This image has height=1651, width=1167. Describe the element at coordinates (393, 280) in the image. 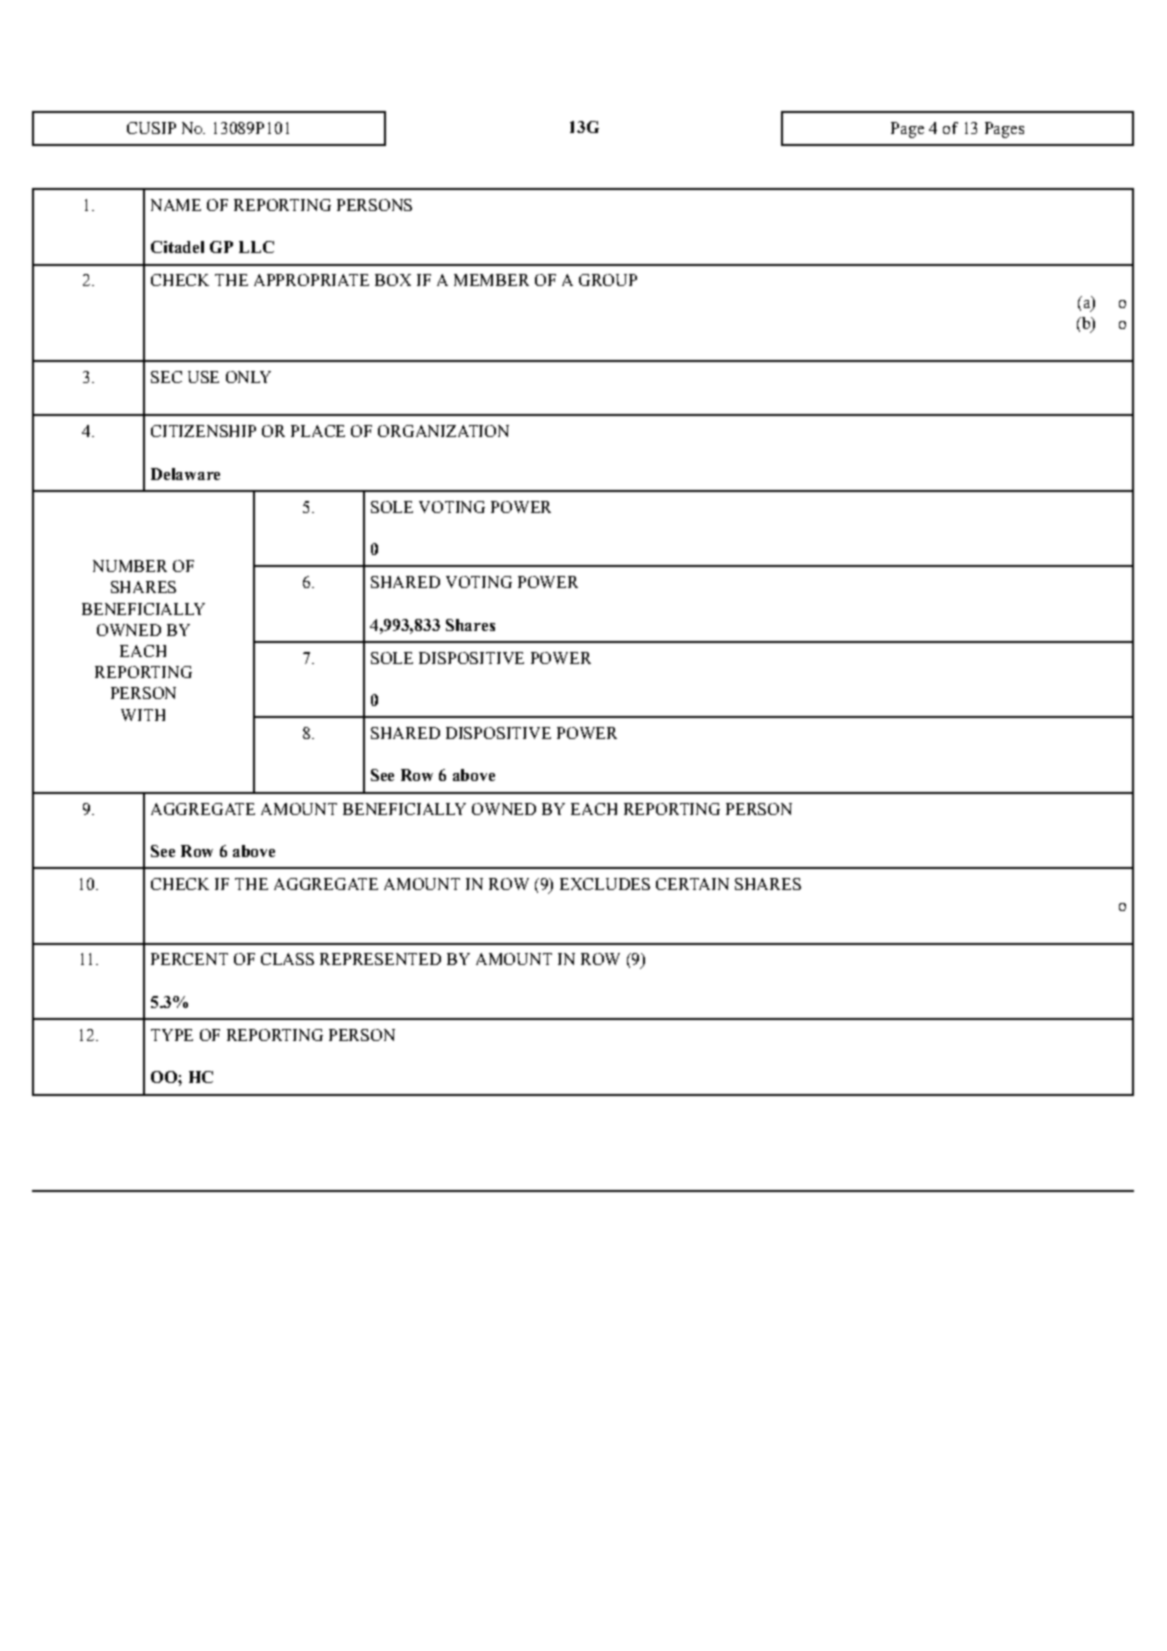

I see `BOX` at that location.
